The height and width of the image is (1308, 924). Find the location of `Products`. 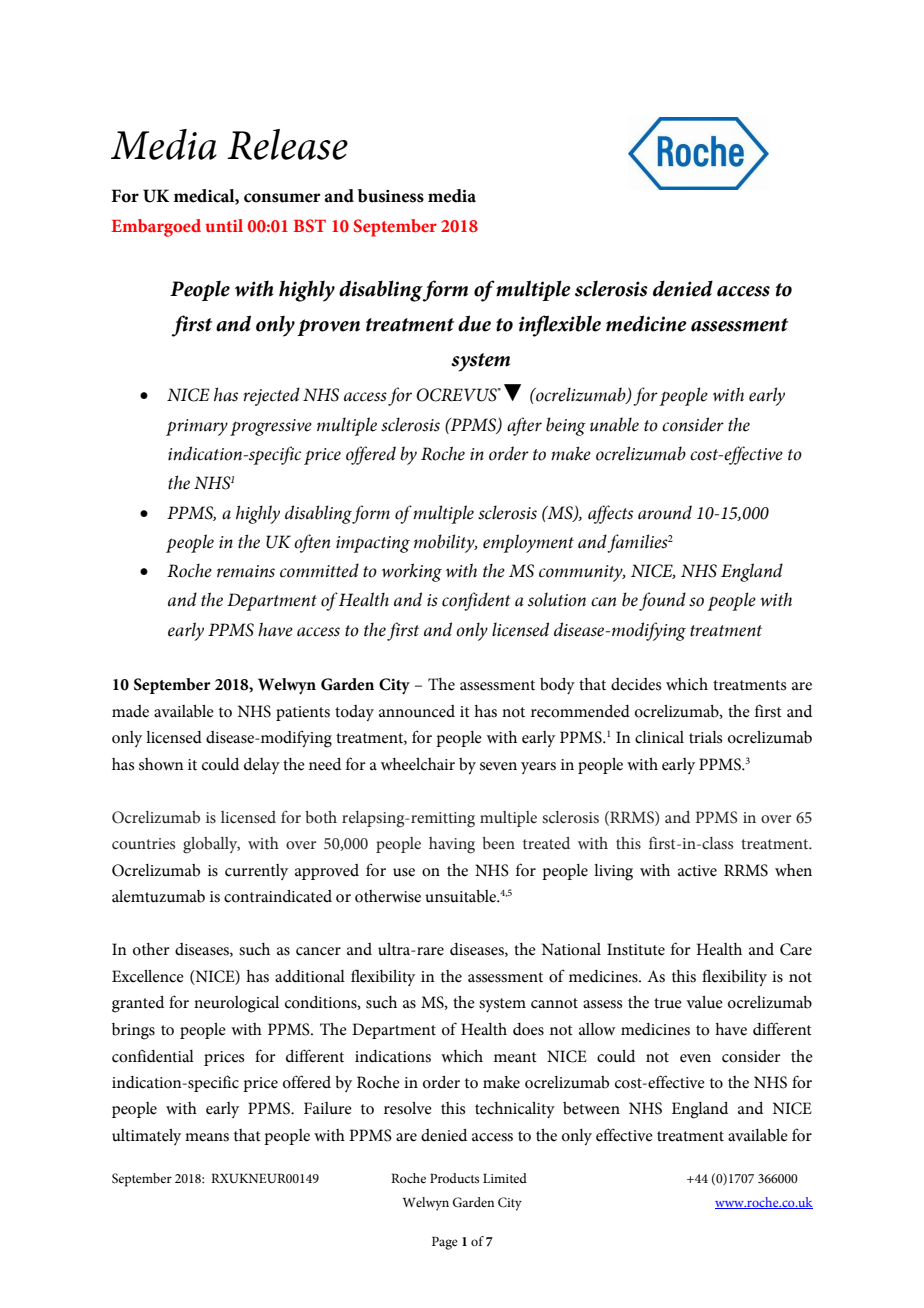

Products is located at coordinates (454, 1178).
